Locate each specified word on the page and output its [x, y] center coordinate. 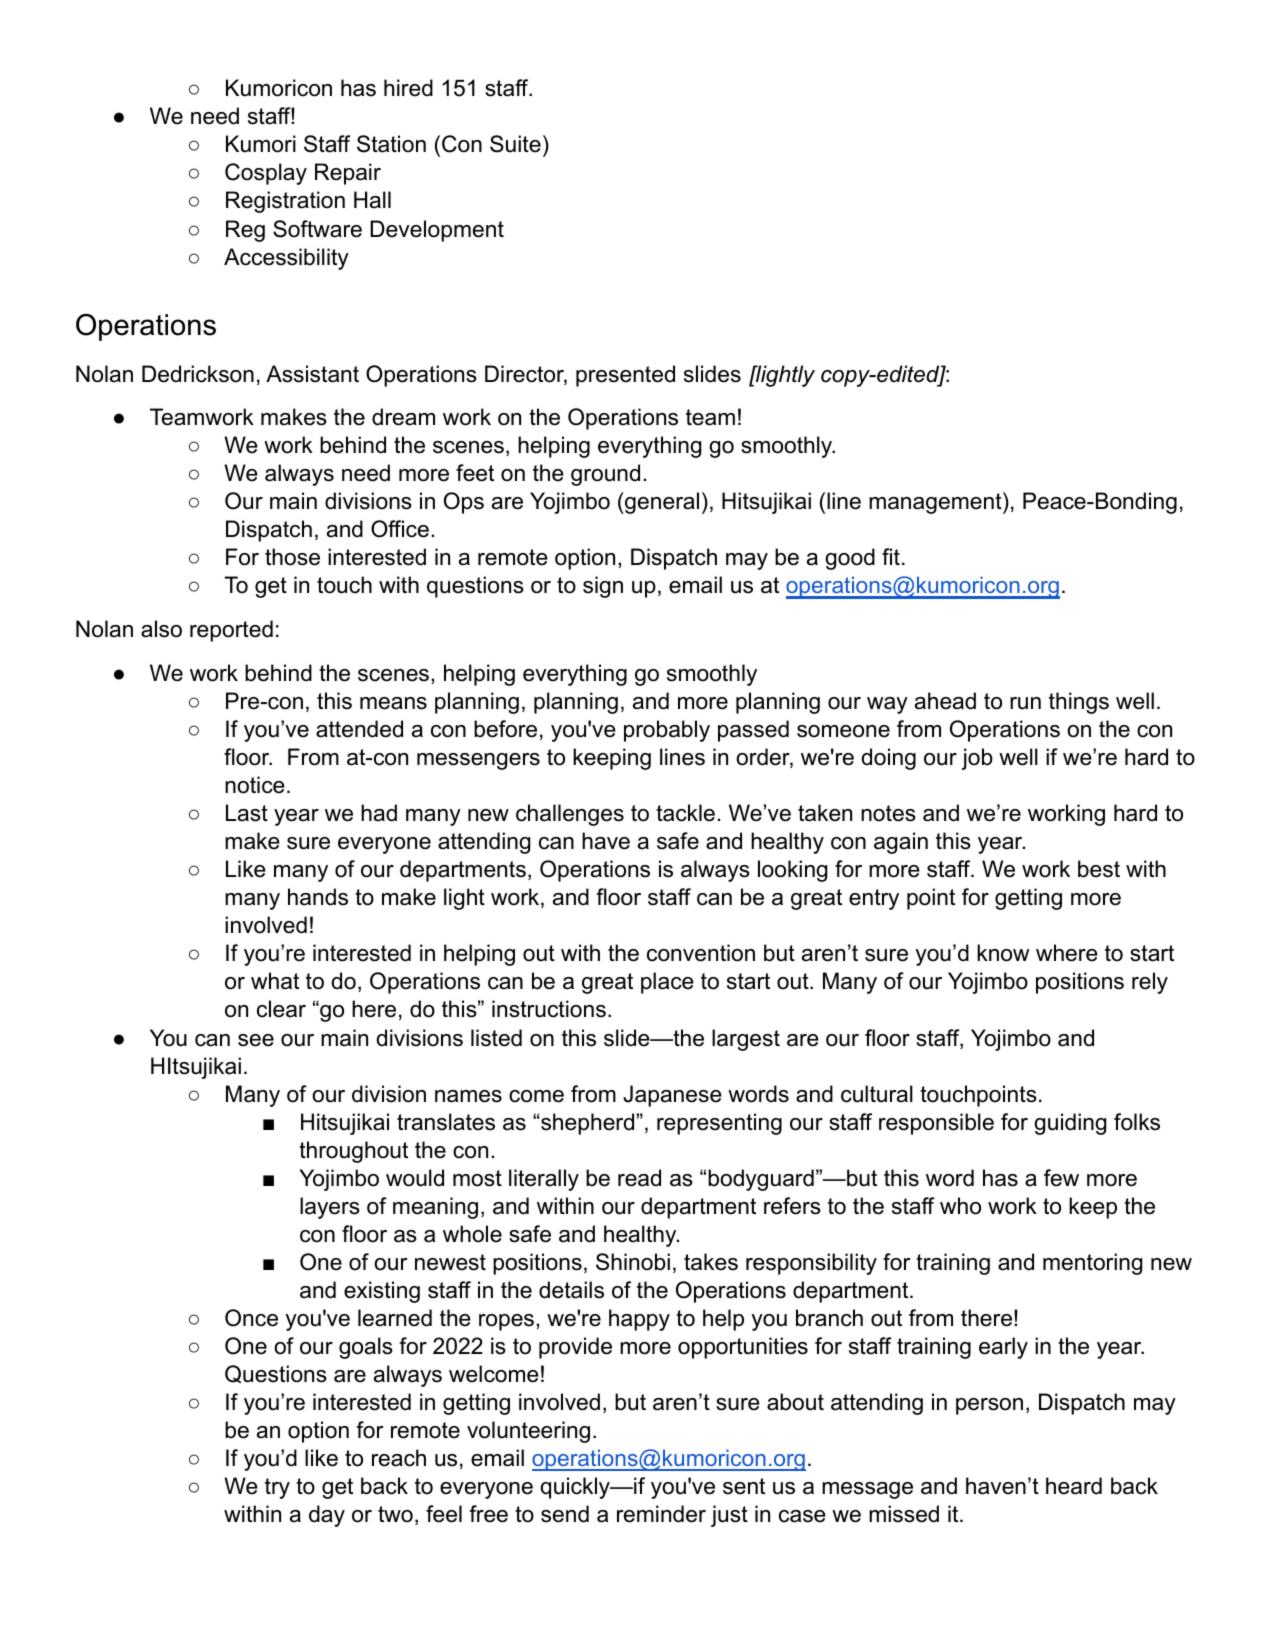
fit [891, 556]
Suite [515, 144]
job [977, 759]
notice [255, 785]
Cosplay [266, 174]
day [327, 1516]
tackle [685, 813]
